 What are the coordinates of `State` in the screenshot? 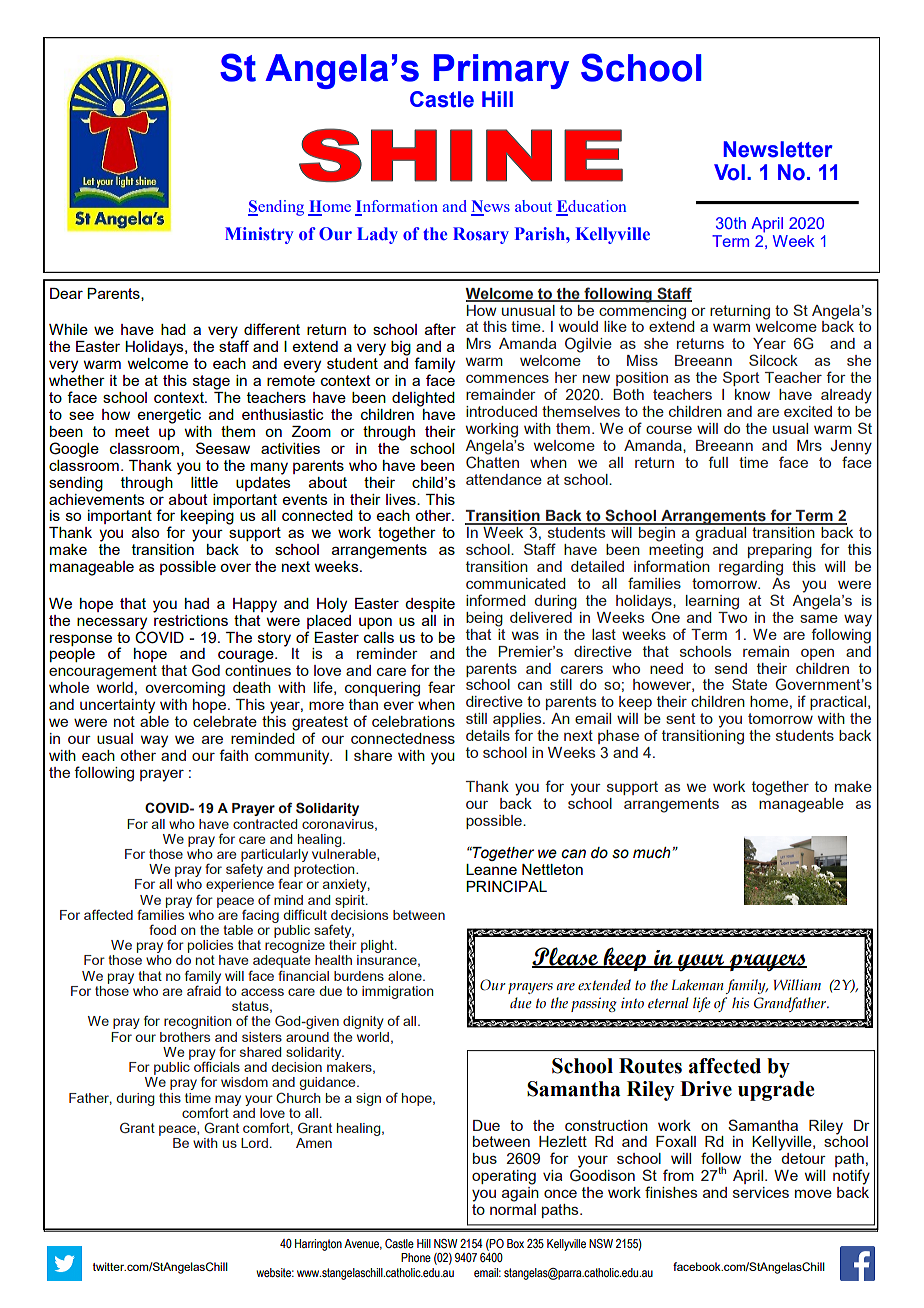 It's located at (749, 684).
